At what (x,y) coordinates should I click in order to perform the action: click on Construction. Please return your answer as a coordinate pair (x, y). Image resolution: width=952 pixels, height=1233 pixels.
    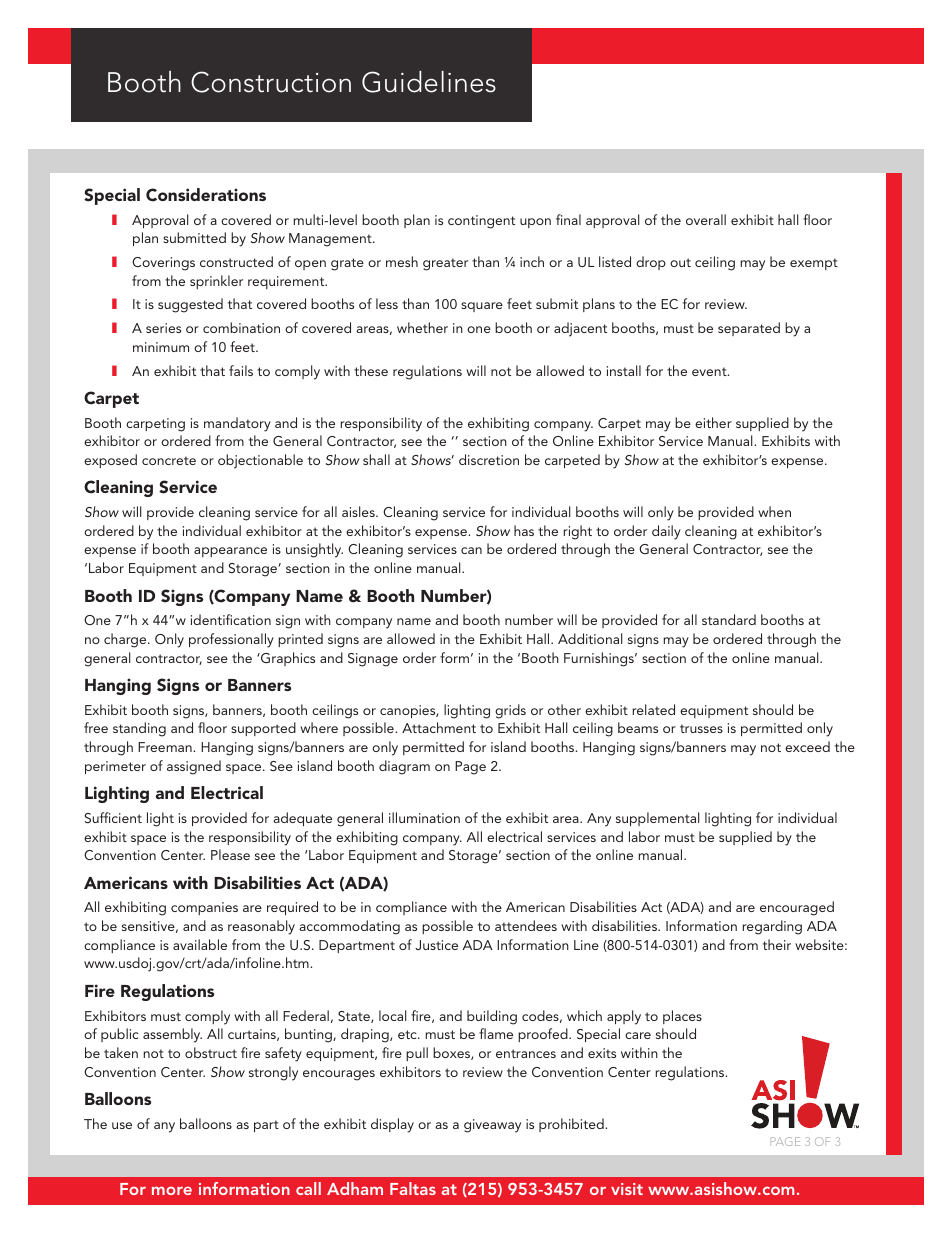
    Looking at the image, I should click on (271, 82).
